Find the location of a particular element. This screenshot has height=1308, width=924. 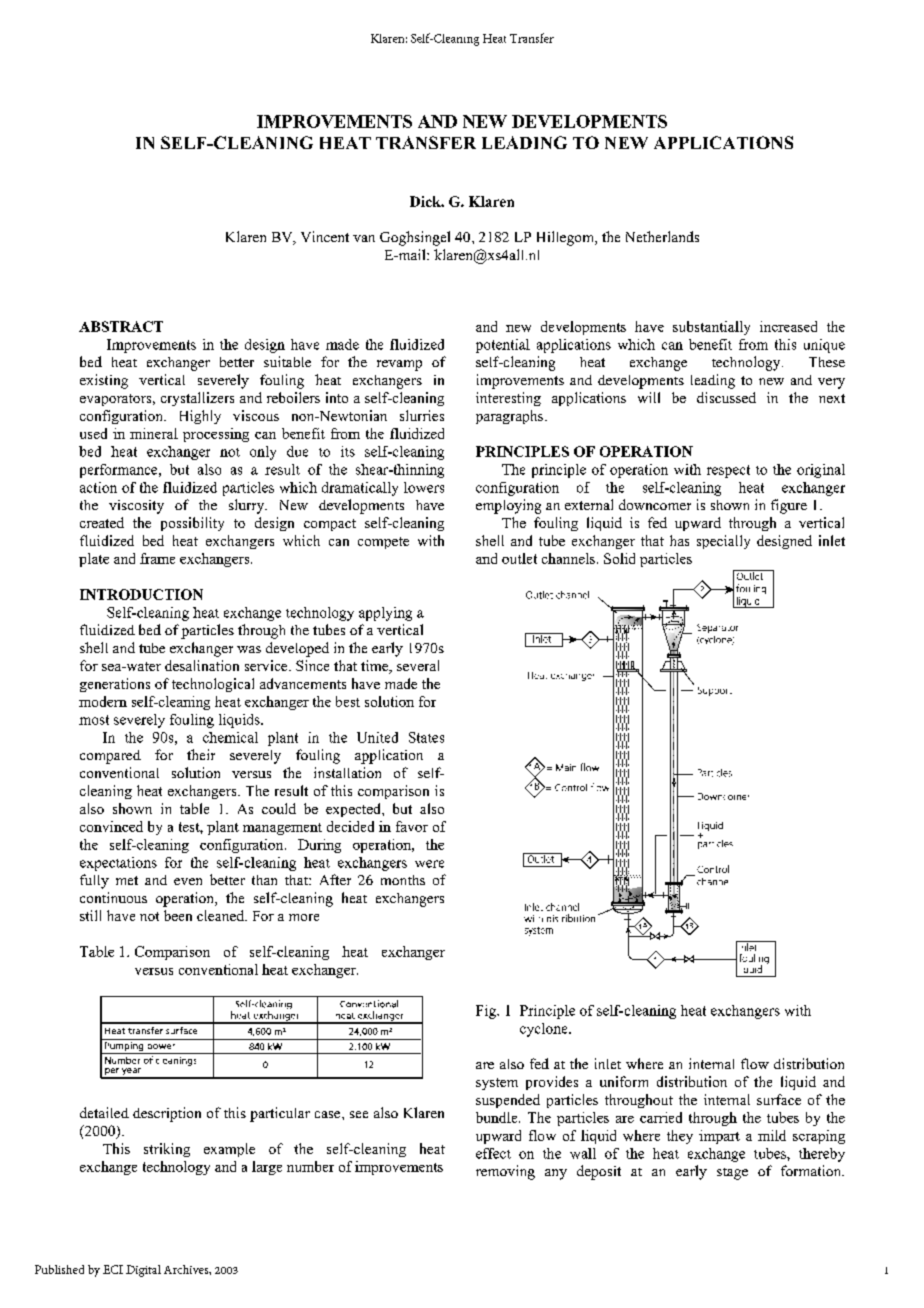

Solid is located at coordinates (619, 558).
